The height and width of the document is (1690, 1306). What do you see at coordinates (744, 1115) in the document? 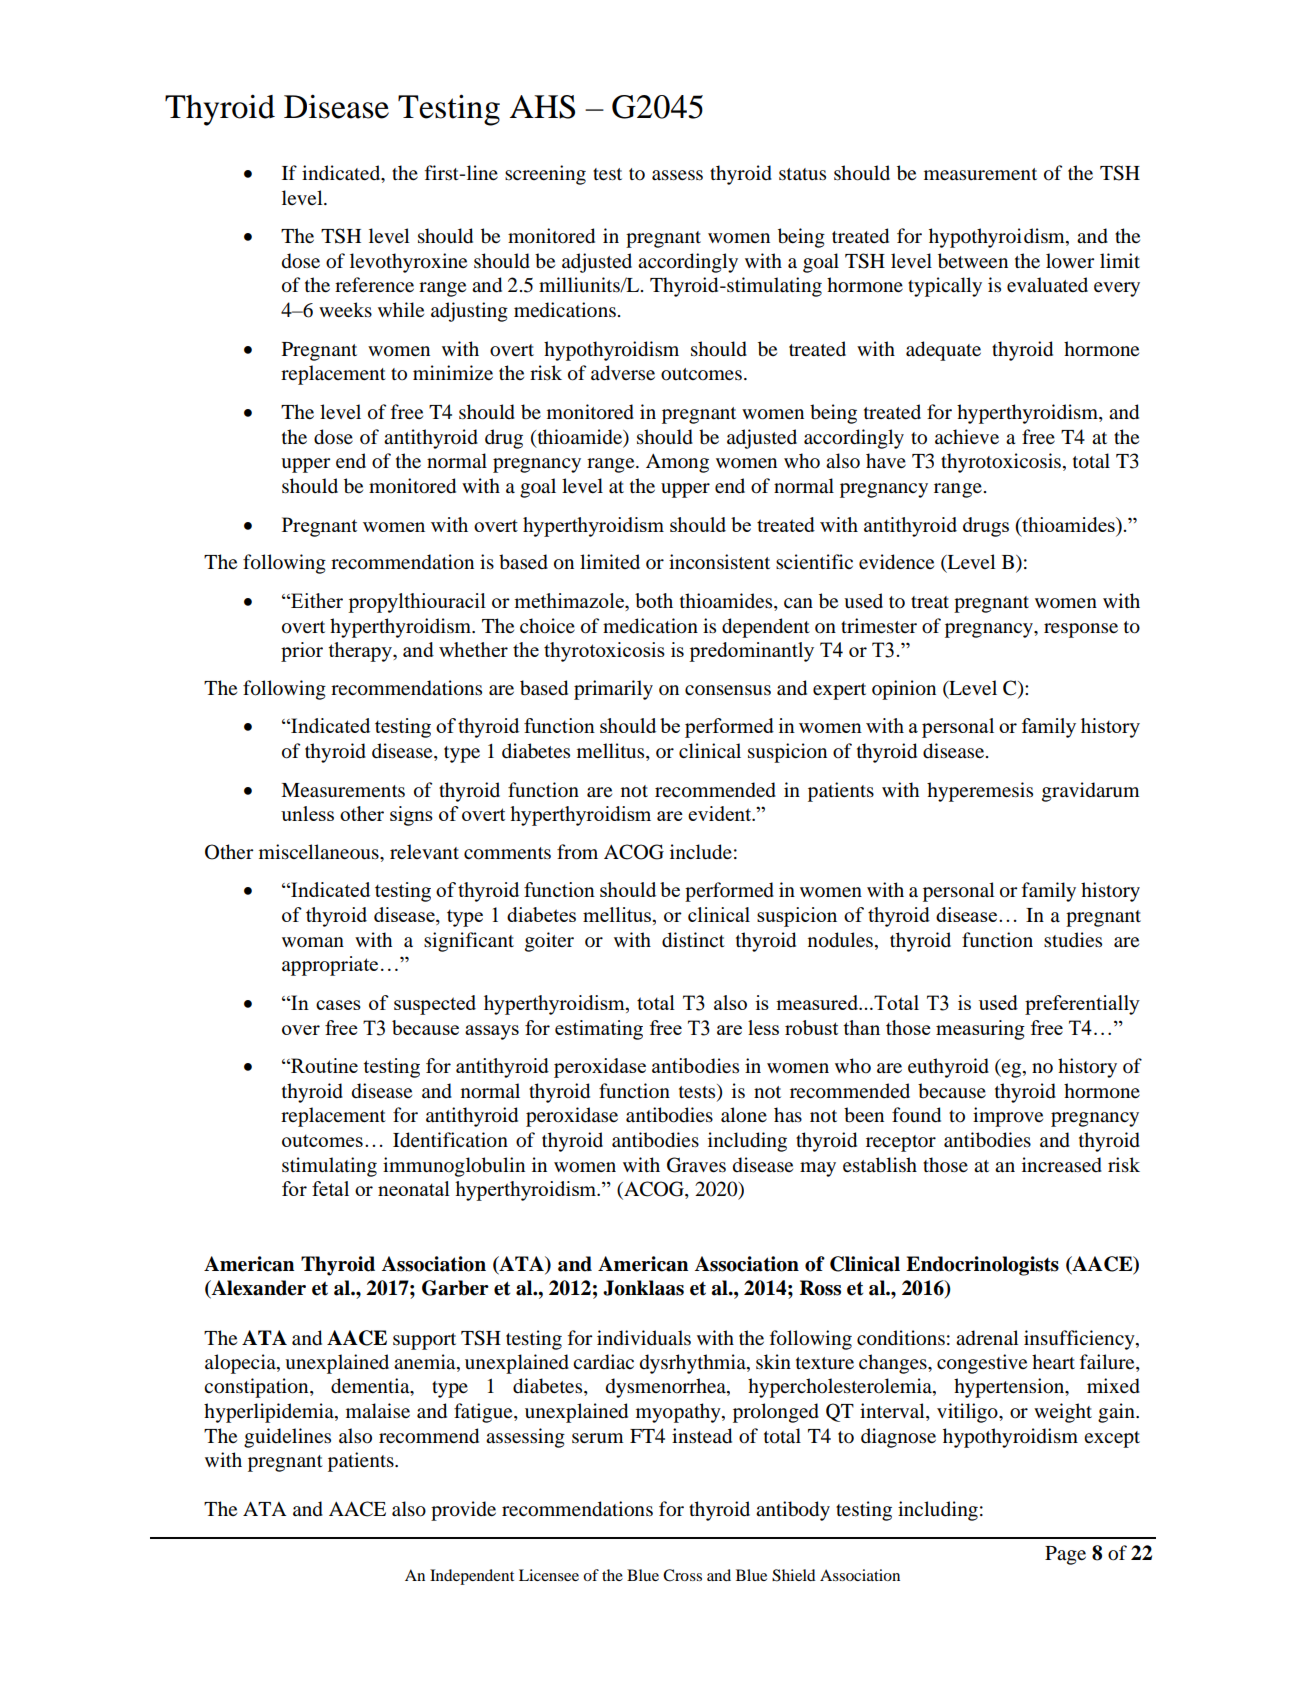
I see `alone` at bounding box center [744, 1115].
